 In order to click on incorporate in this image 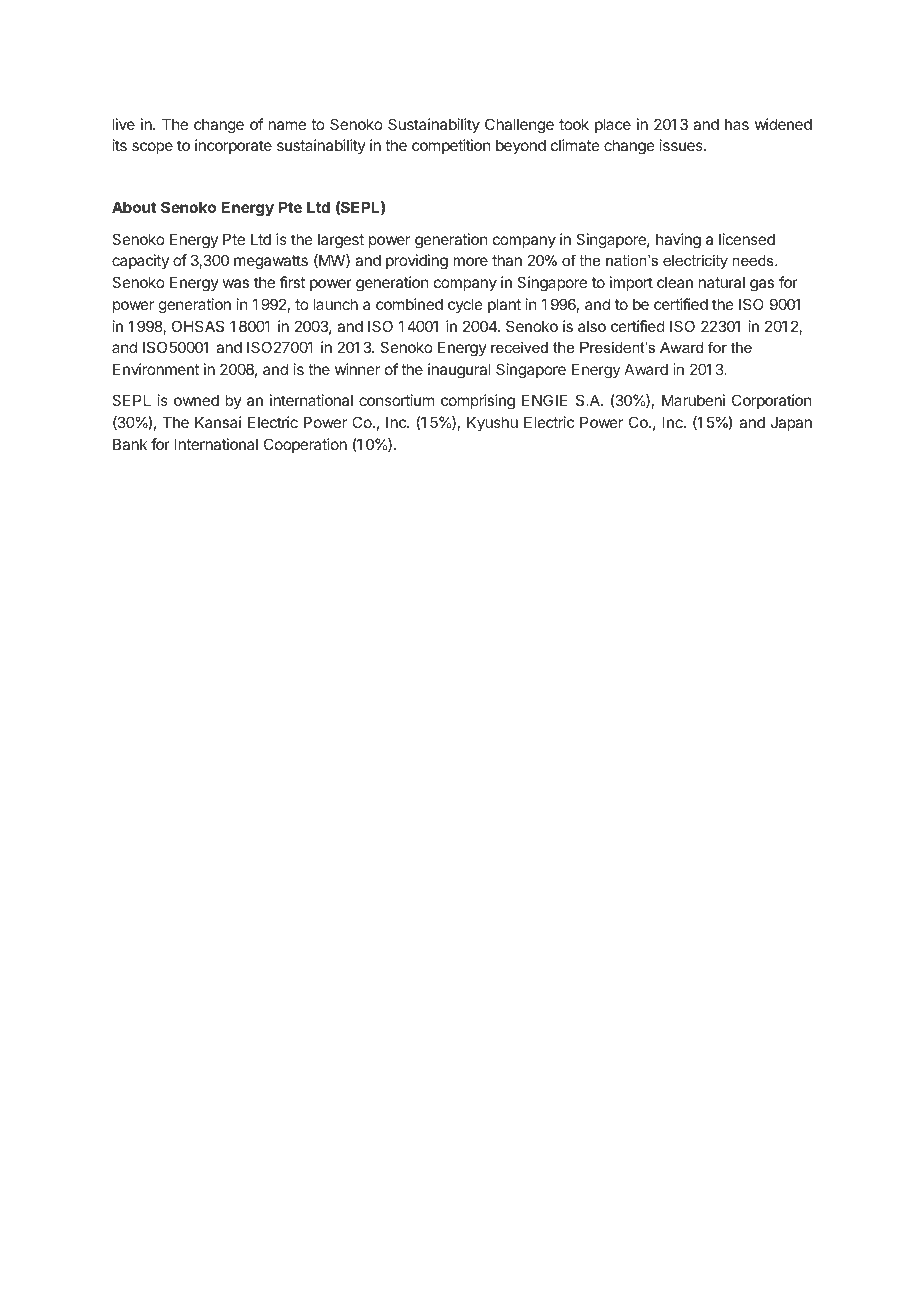, I will do `click(233, 146)`.
